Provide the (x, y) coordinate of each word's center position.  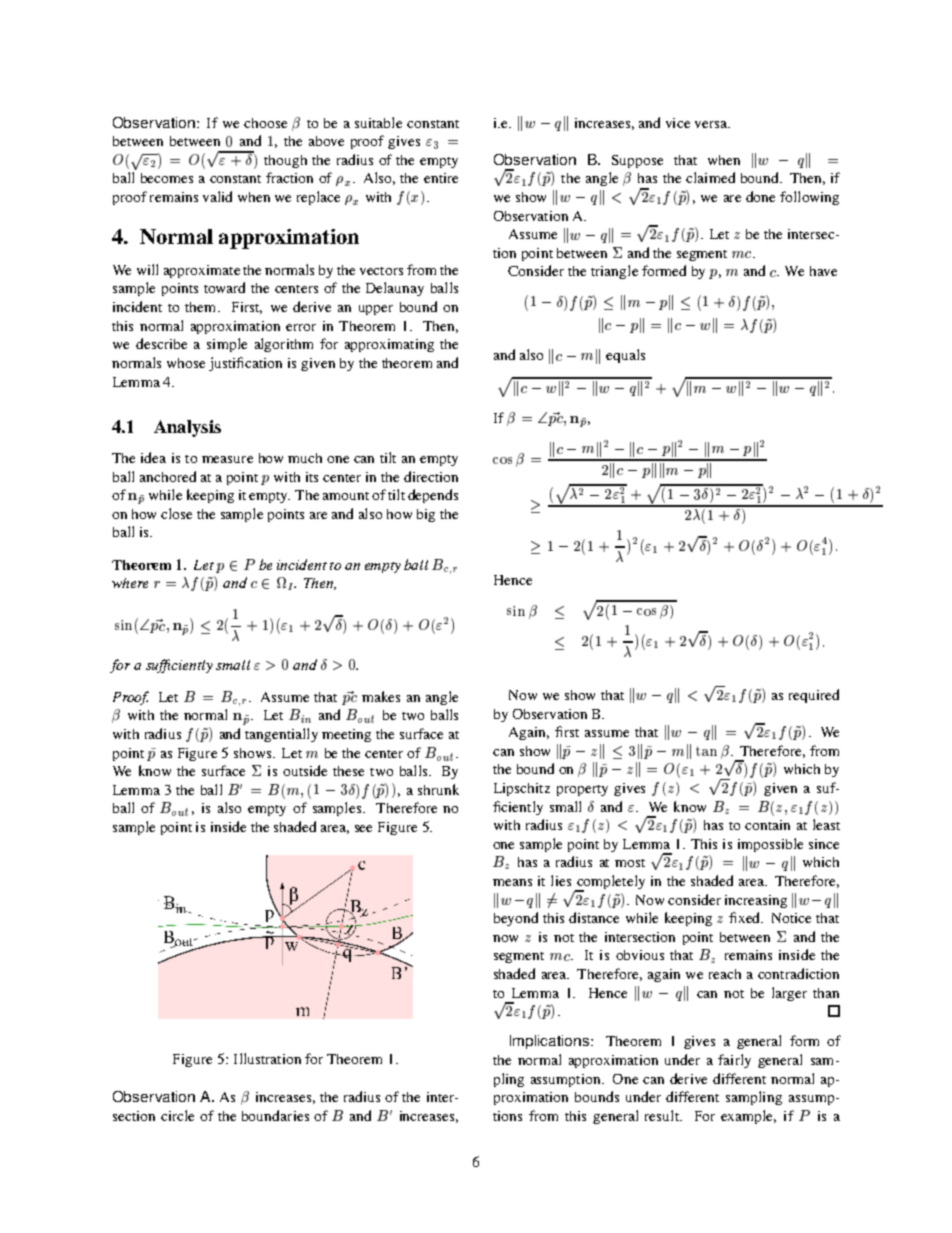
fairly (734, 1061)
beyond (516, 919)
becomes (167, 178)
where (130, 583)
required (814, 696)
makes (381, 696)
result (663, 1115)
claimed (710, 177)
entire (441, 178)
